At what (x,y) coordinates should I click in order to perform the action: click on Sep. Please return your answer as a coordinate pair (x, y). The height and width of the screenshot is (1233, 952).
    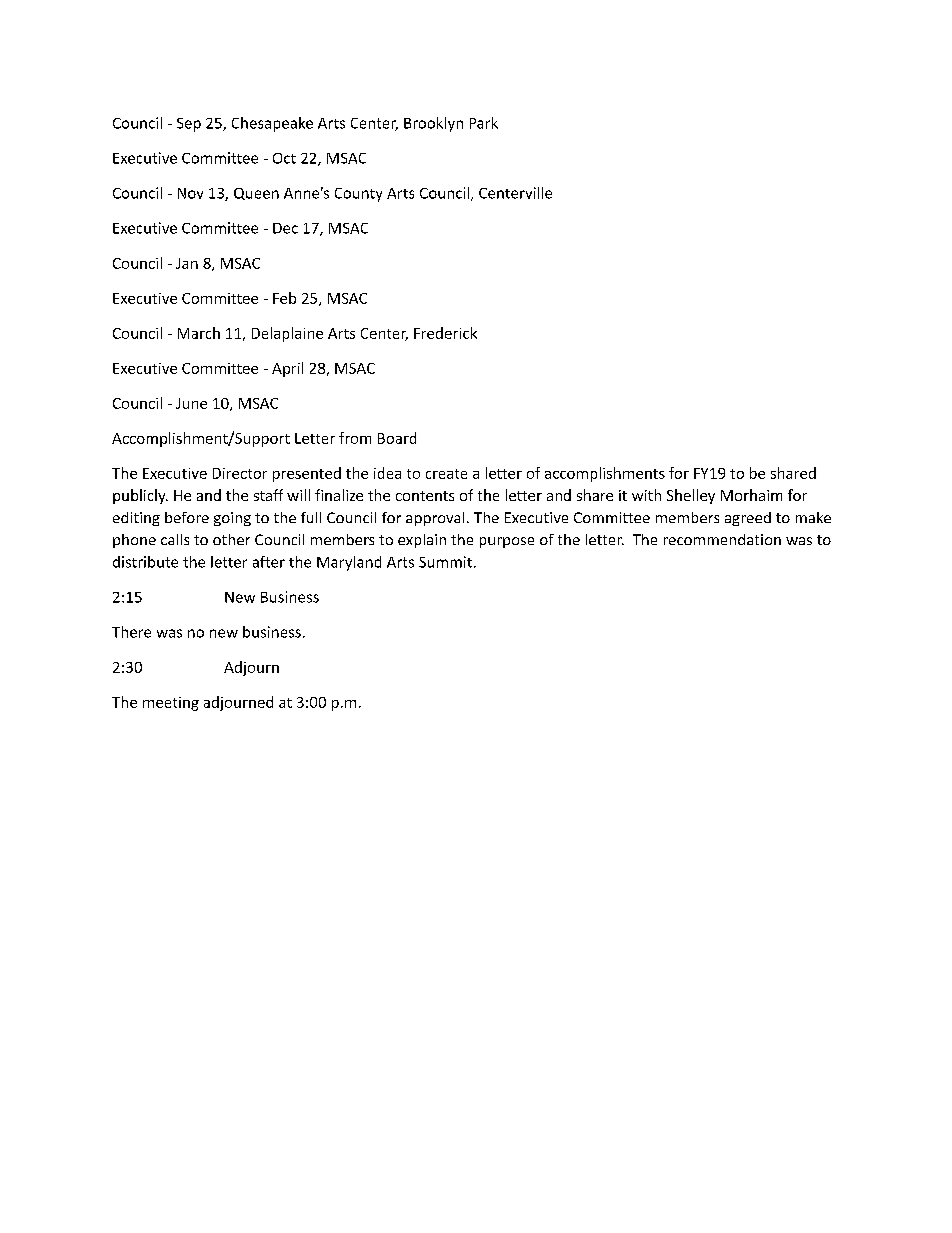
    Looking at the image, I should click on (189, 125).
